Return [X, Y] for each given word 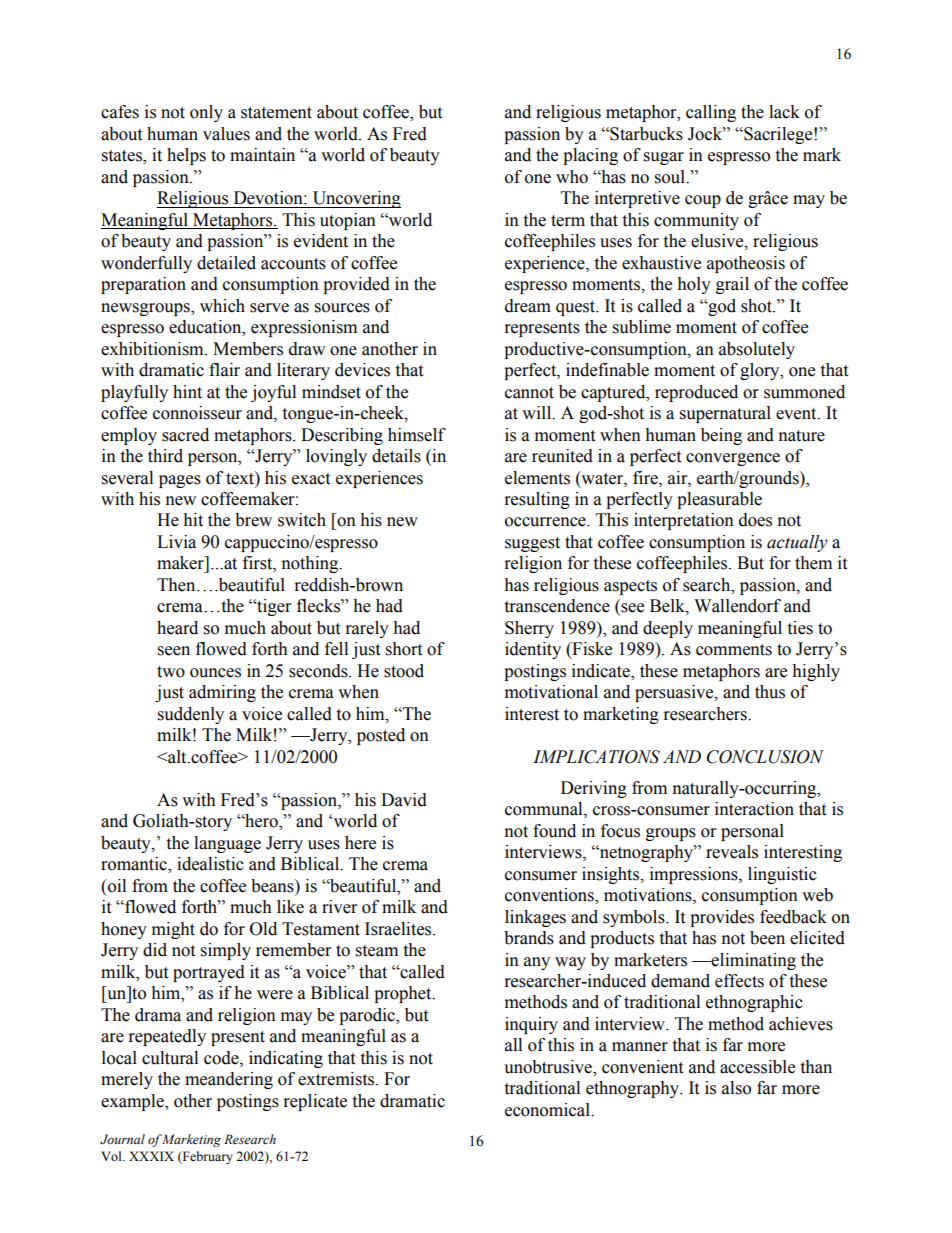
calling [711, 113]
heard [177, 628]
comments [734, 650]
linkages [535, 918]
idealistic [210, 864]
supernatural [725, 414]
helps [186, 156]
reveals [732, 852]
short [404, 649]
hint [187, 392]
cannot [529, 393]
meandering [229, 1080]
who [572, 177]
